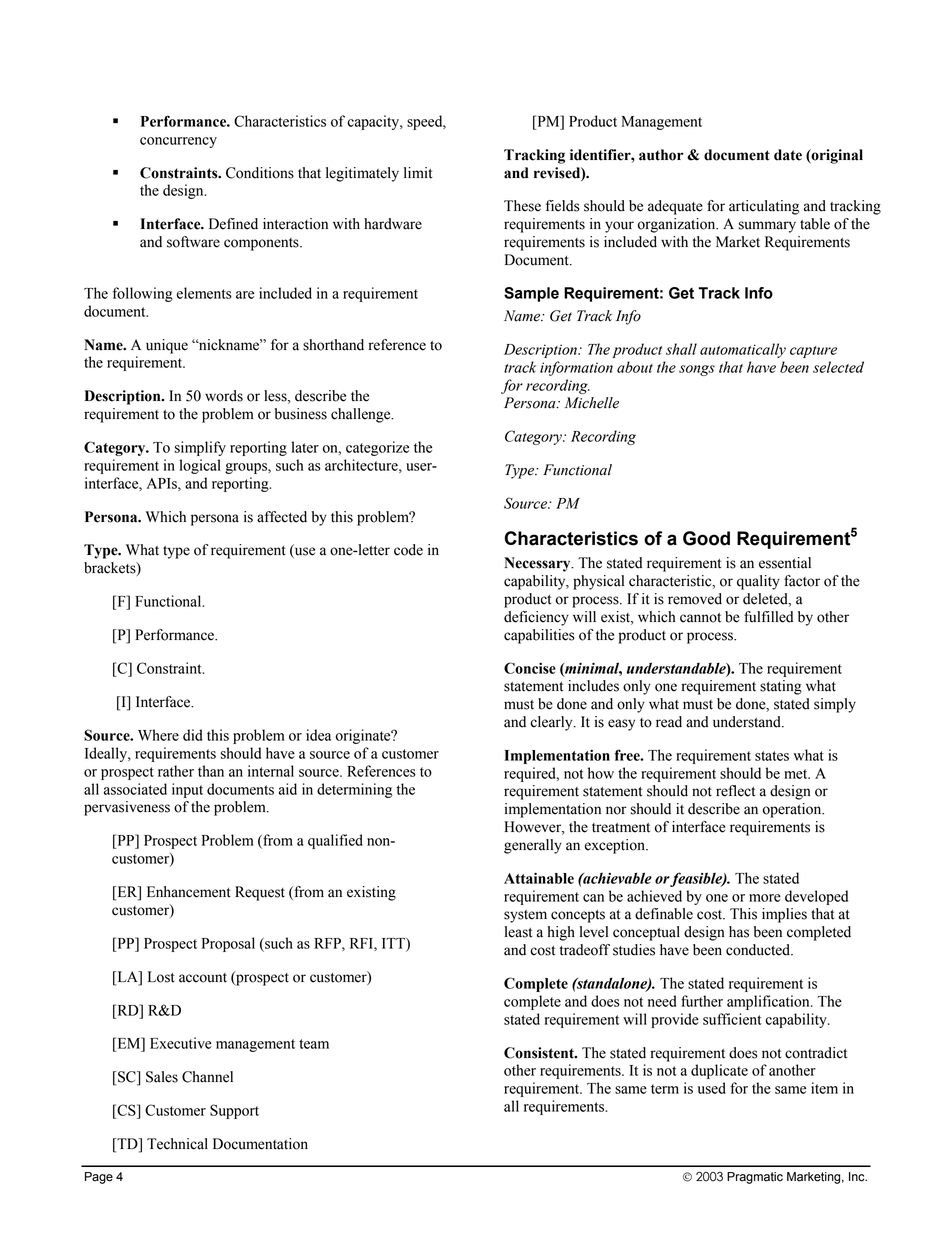 The width and height of the screenshot is (952, 1233). What do you see at coordinates (755, 1178) in the screenshot?
I see `Pragmatic` at bounding box center [755, 1178].
